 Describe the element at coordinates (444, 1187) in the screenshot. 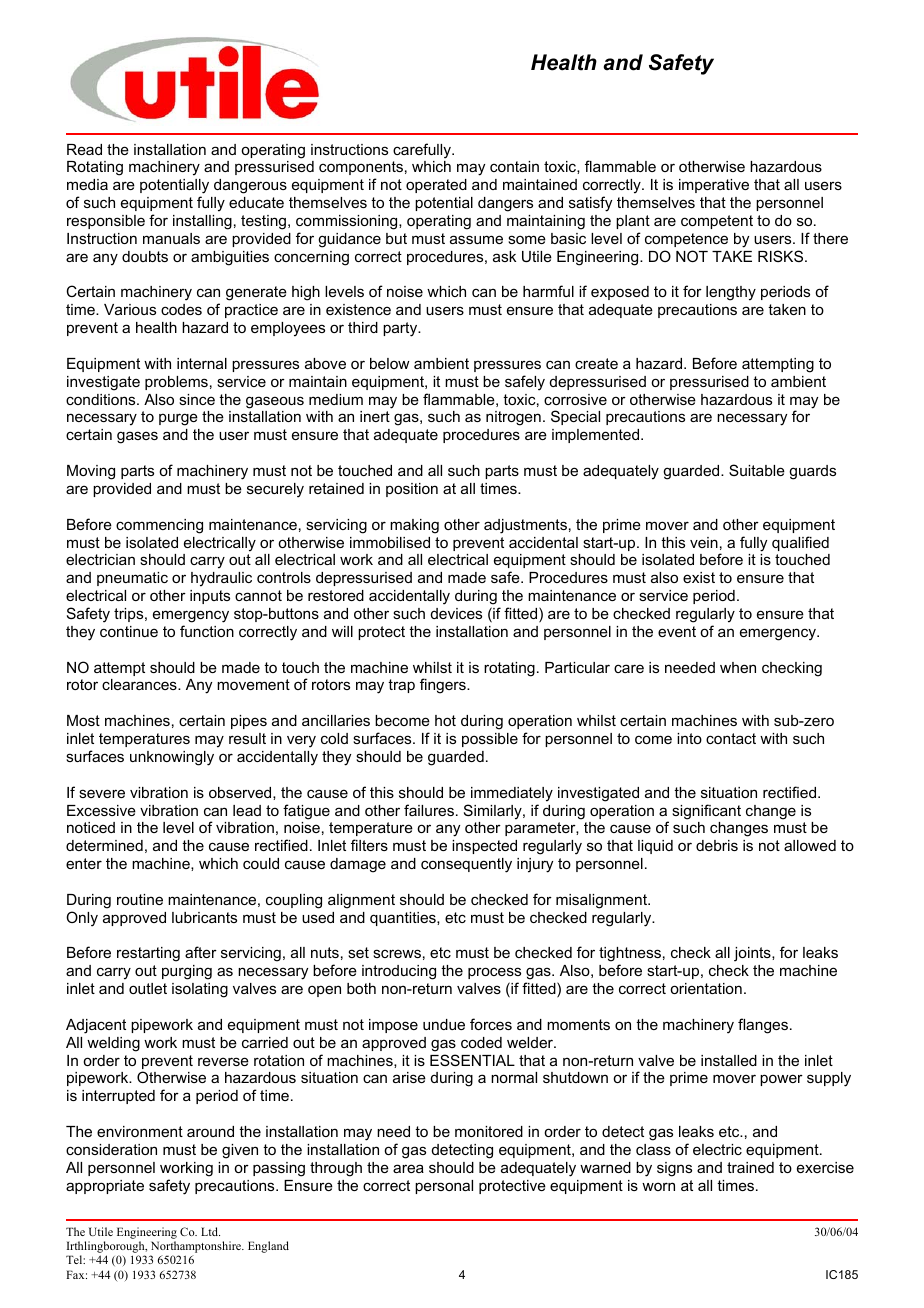

I see `personal` at that location.
